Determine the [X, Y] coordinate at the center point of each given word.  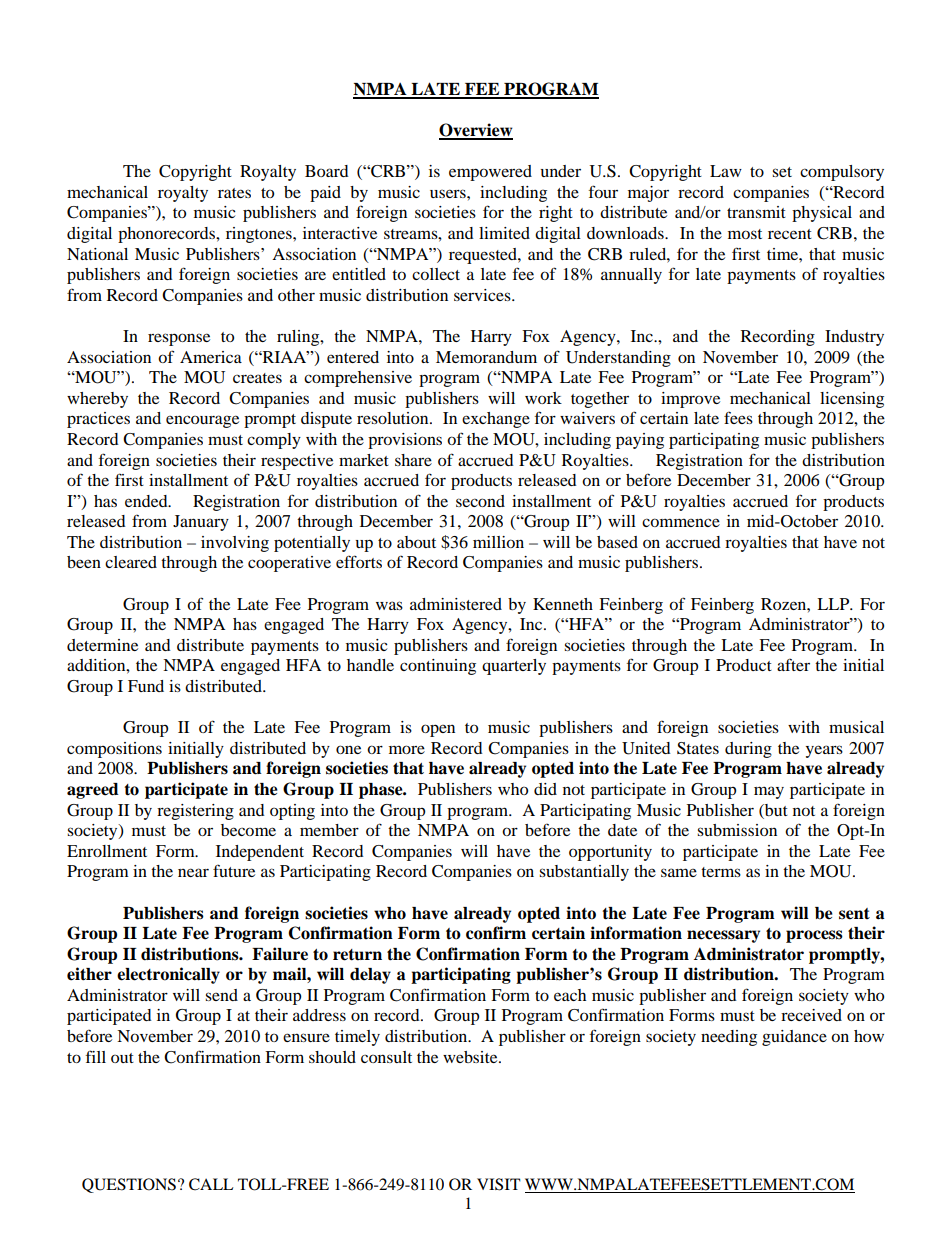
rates [234, 193]
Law [726, 171]
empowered [490, 173]
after [793, 664]
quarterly [514, 667]
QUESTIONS [129, 1185]
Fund [146, 686]
